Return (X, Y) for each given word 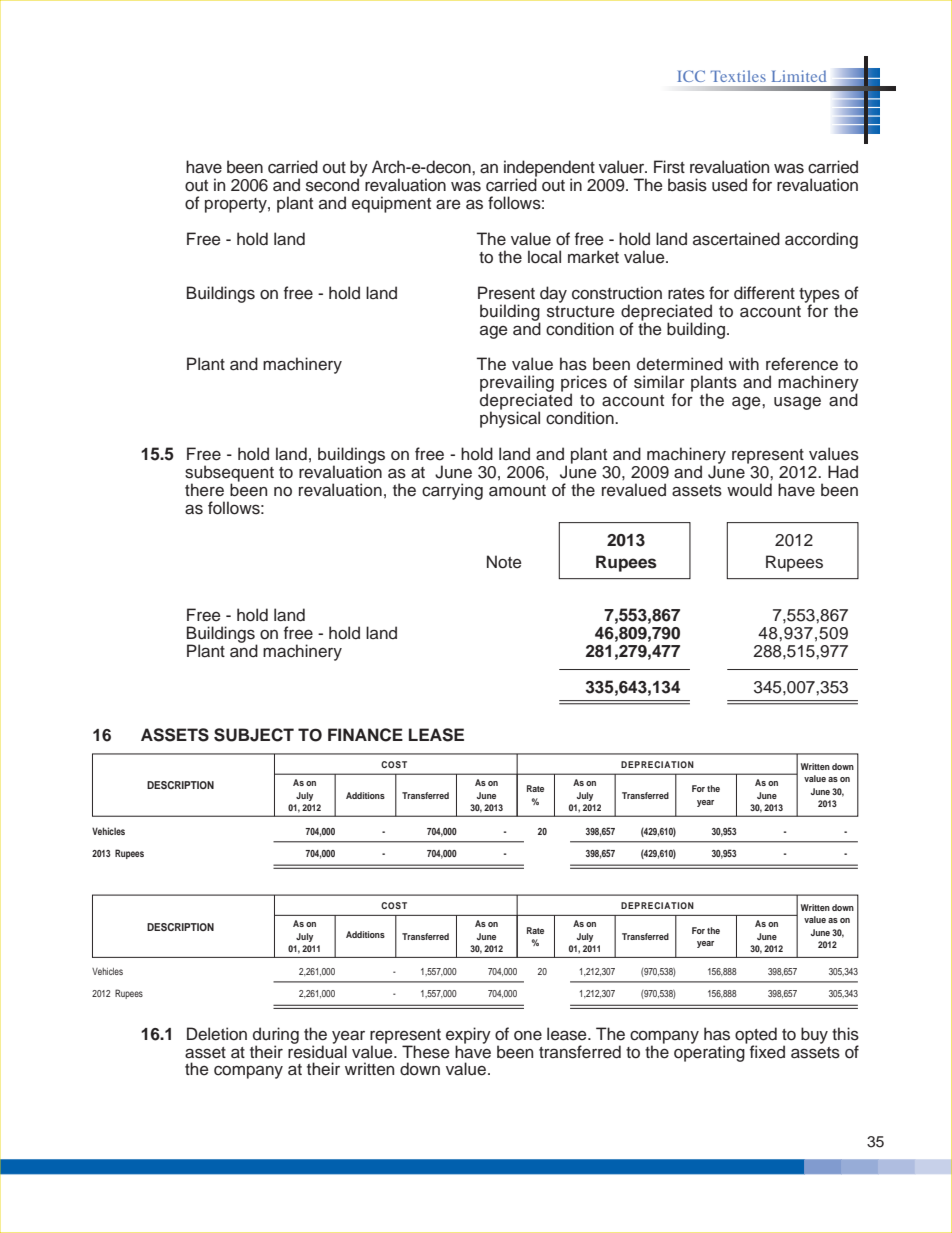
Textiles (738, 76)
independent (549, 169)
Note (504, 562)
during (276, 1036)
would (749, 490)
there (204, 490)
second (332, 185)
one (528, 1036)
